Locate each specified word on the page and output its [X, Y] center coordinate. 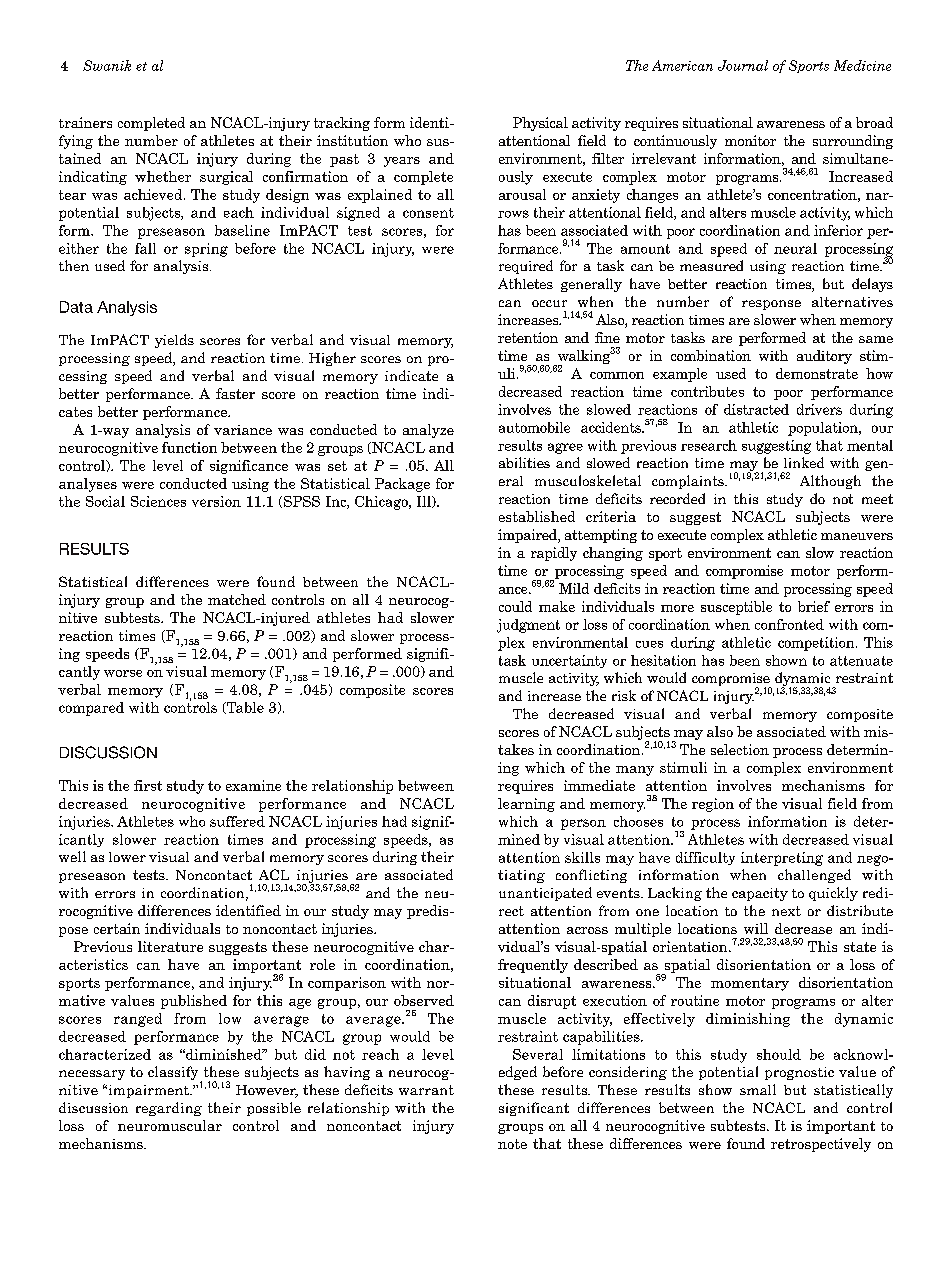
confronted [789, 624]
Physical [540, 124]
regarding [169, 1109]
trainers [85, 122]
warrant [426, 1090]
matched [237, 599]
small [758, 1089]
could [515, 606]
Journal [743, 65]
